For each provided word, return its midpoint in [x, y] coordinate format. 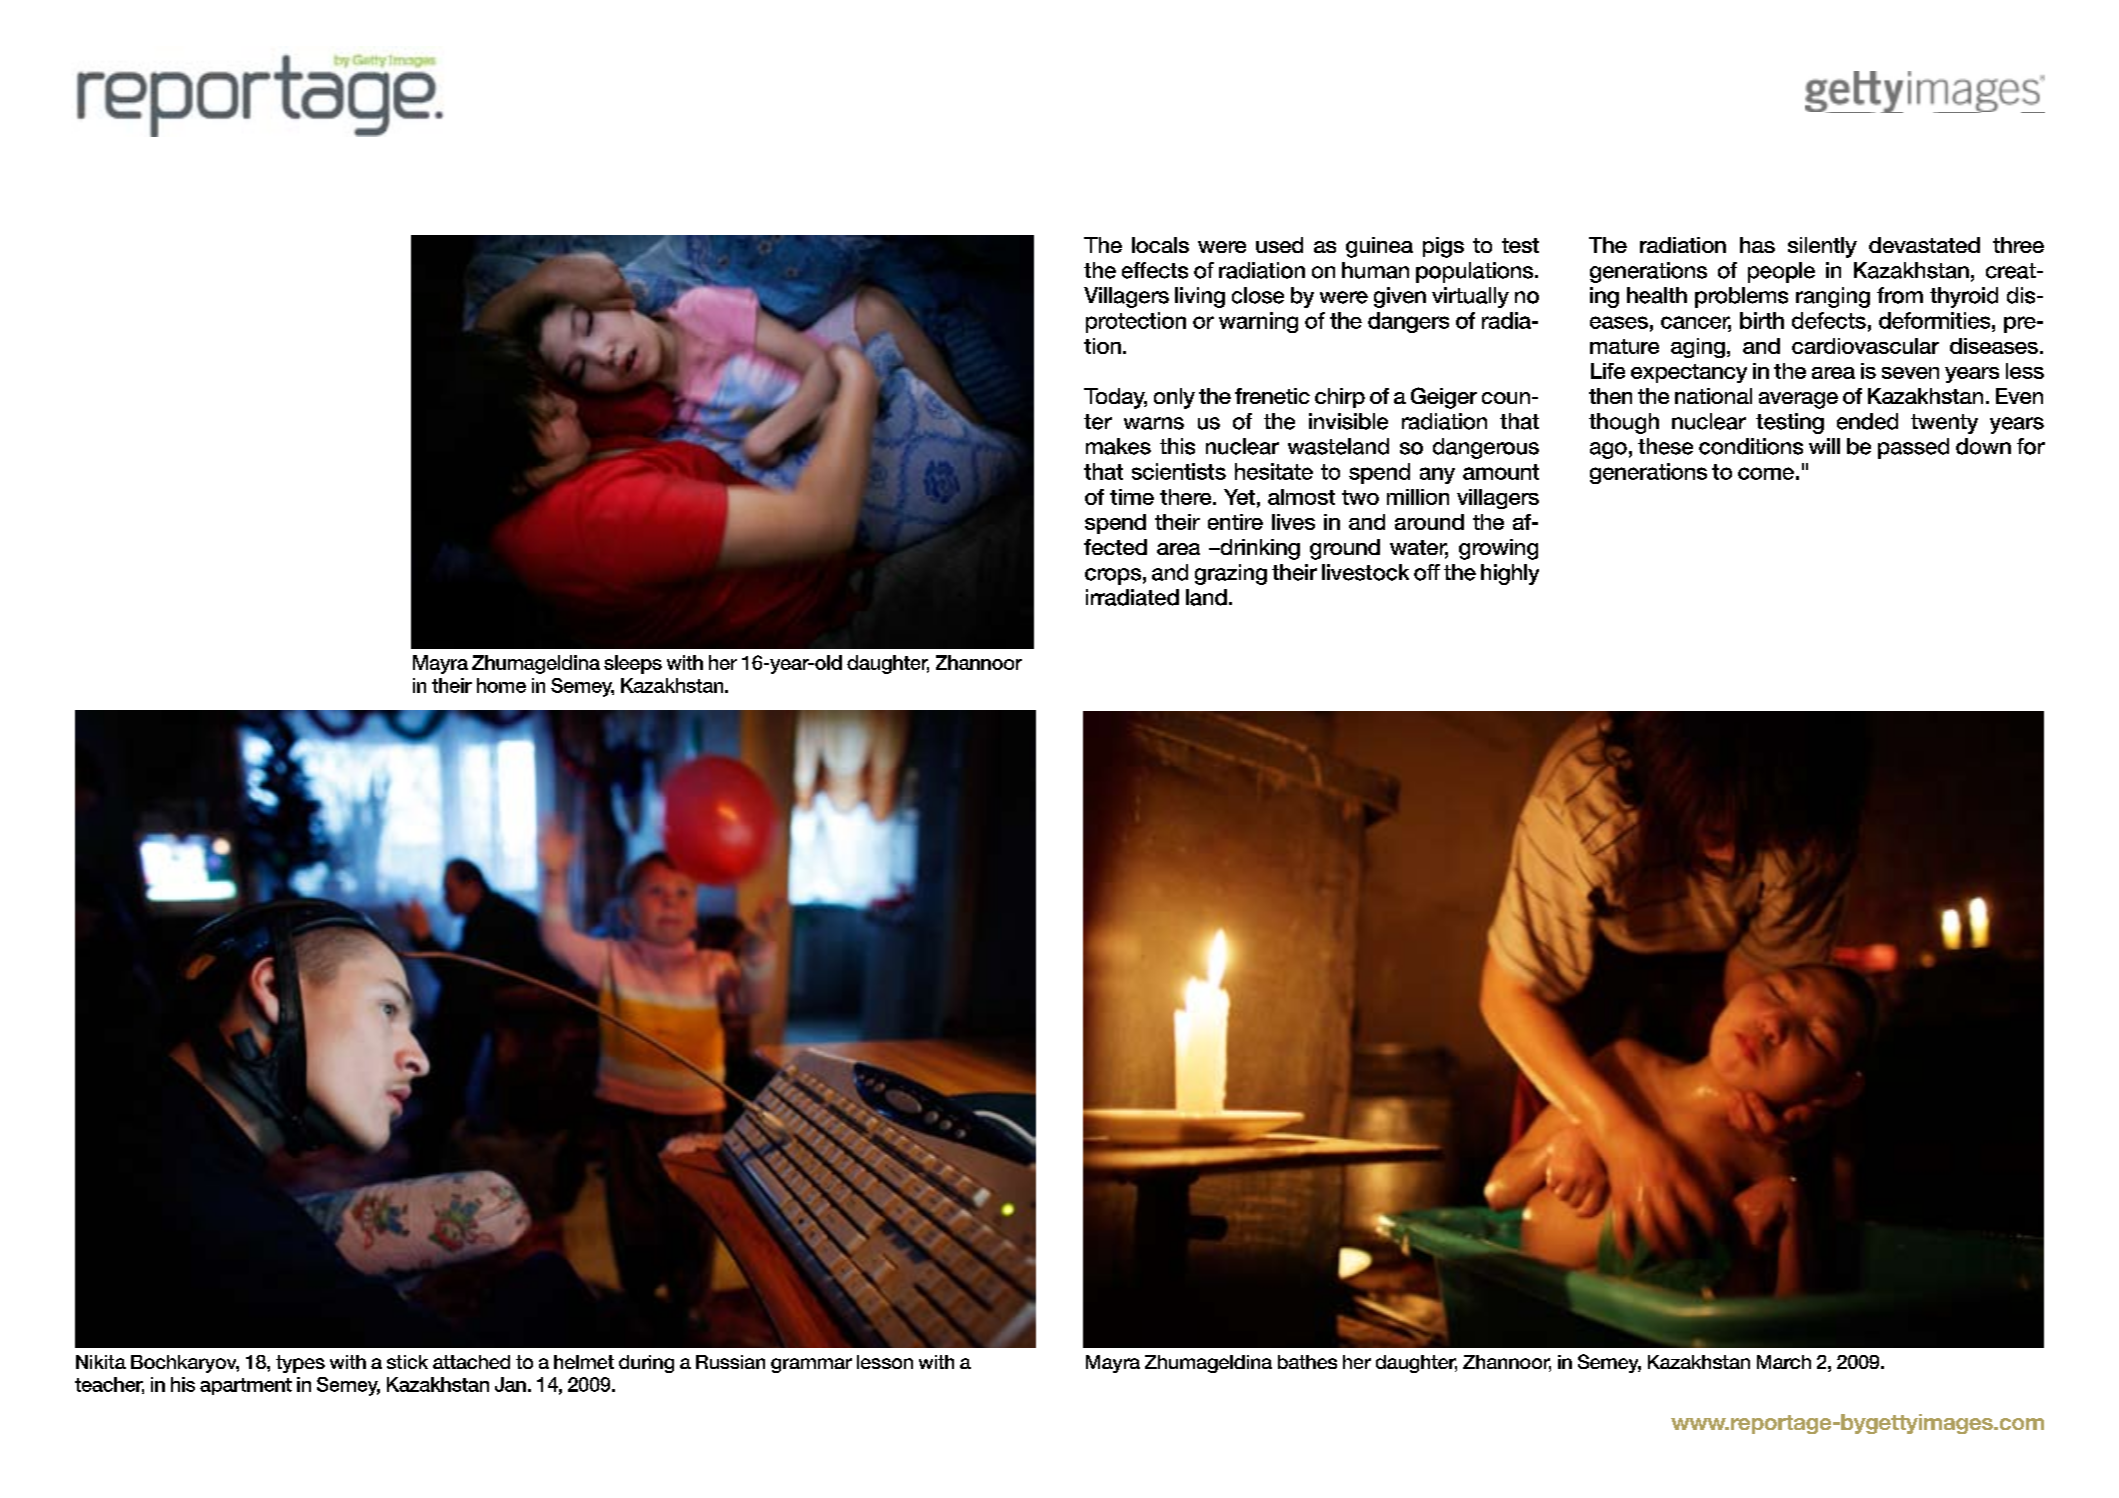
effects [1155, 270]
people [1781, 272]
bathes [1307, 1362]
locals [1160, 245]
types [300, 1364]
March [1784, 1362]
